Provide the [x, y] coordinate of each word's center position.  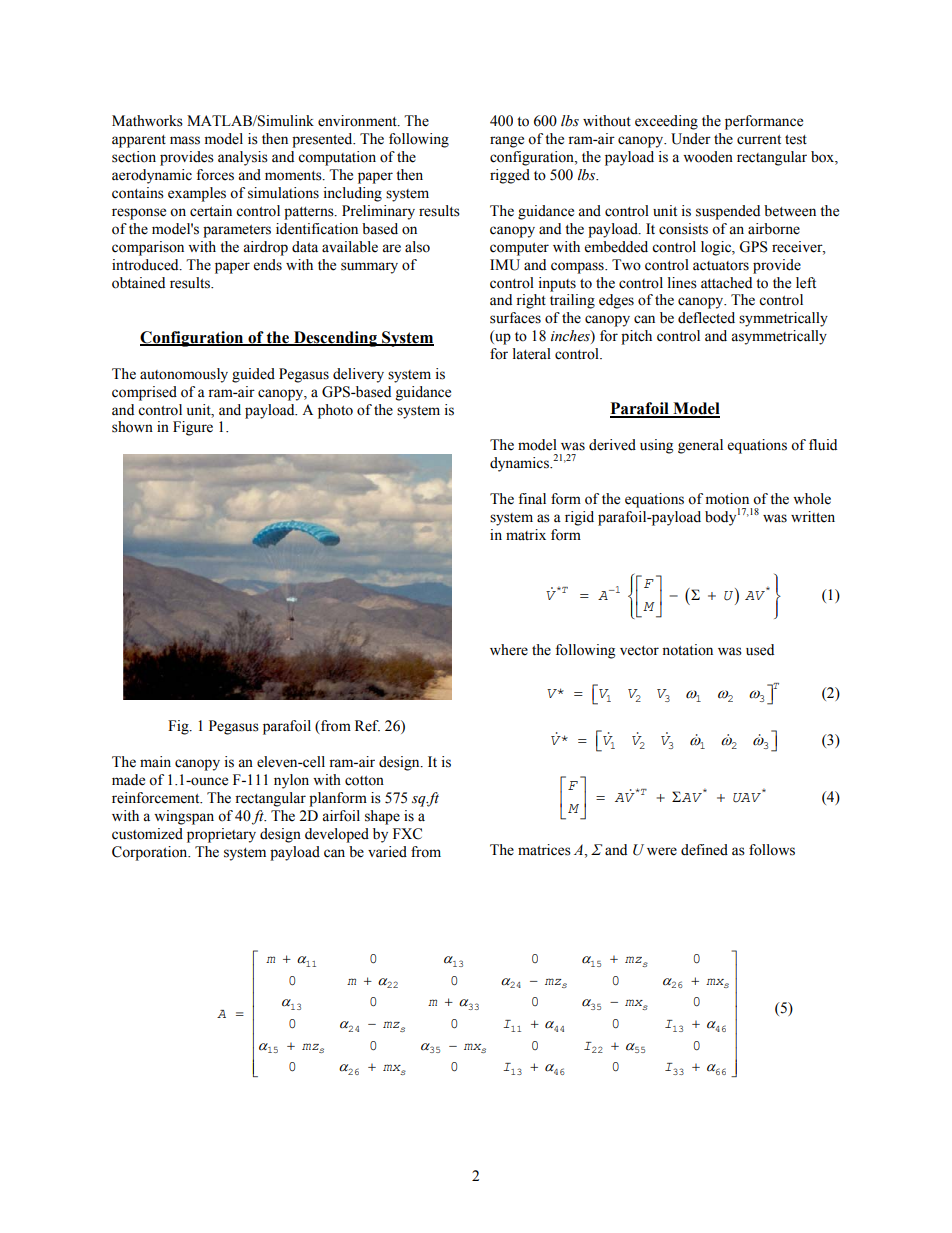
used [760, 650]
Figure [193, 428]
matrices [544, 850]
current [759, 140]
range [507, 142]
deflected [706, 318]
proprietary [221, 835]
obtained [138, 283]
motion [727, 499]
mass [185, 140]
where [509, 650]
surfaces [515, 318]
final [532, 499]
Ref [367, 726]
